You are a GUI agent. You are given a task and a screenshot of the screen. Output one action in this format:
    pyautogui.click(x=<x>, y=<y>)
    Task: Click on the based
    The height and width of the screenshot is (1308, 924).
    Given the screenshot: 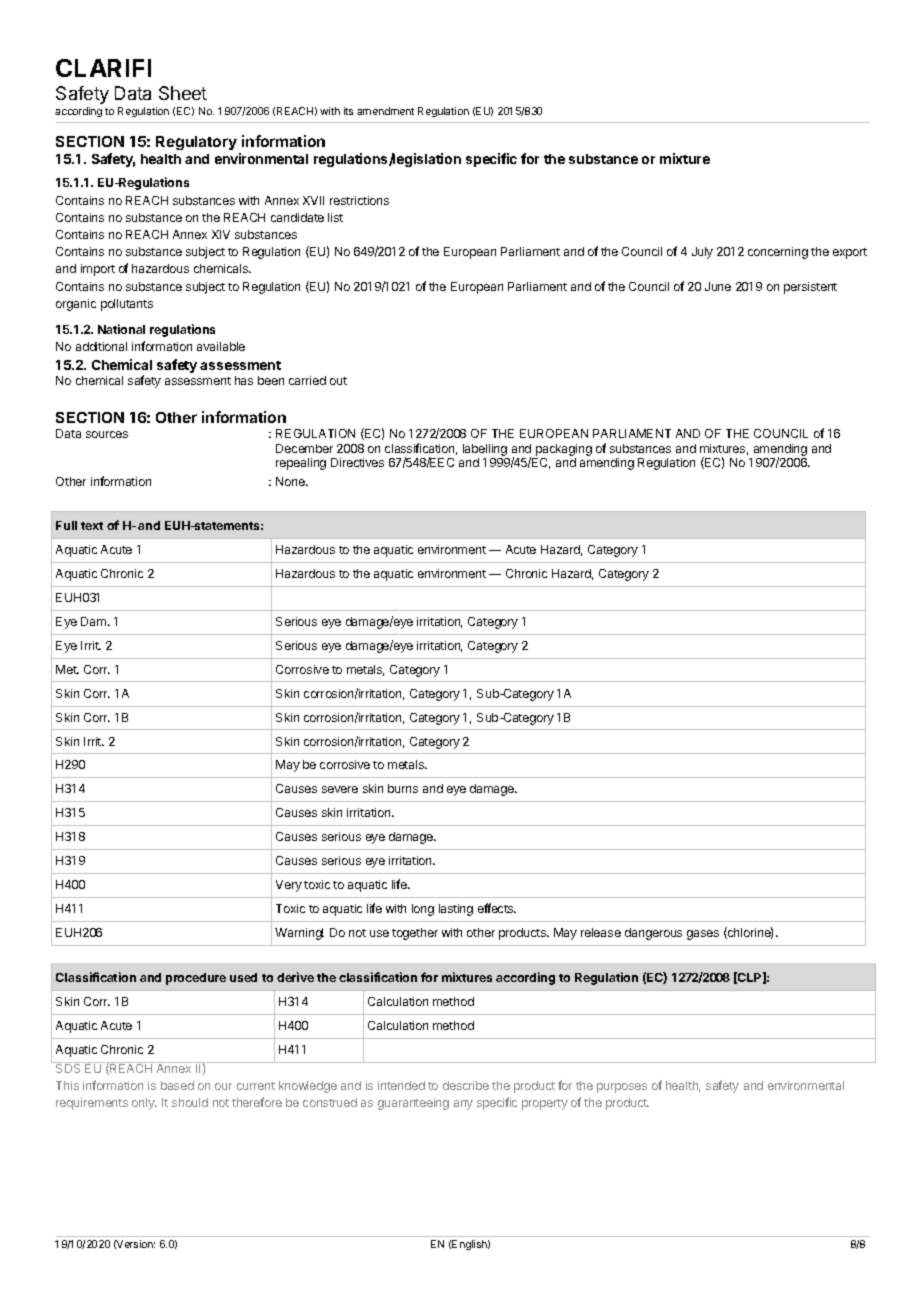 What is the action you would take?
    pyautogui.click(x=177, y=1085)
